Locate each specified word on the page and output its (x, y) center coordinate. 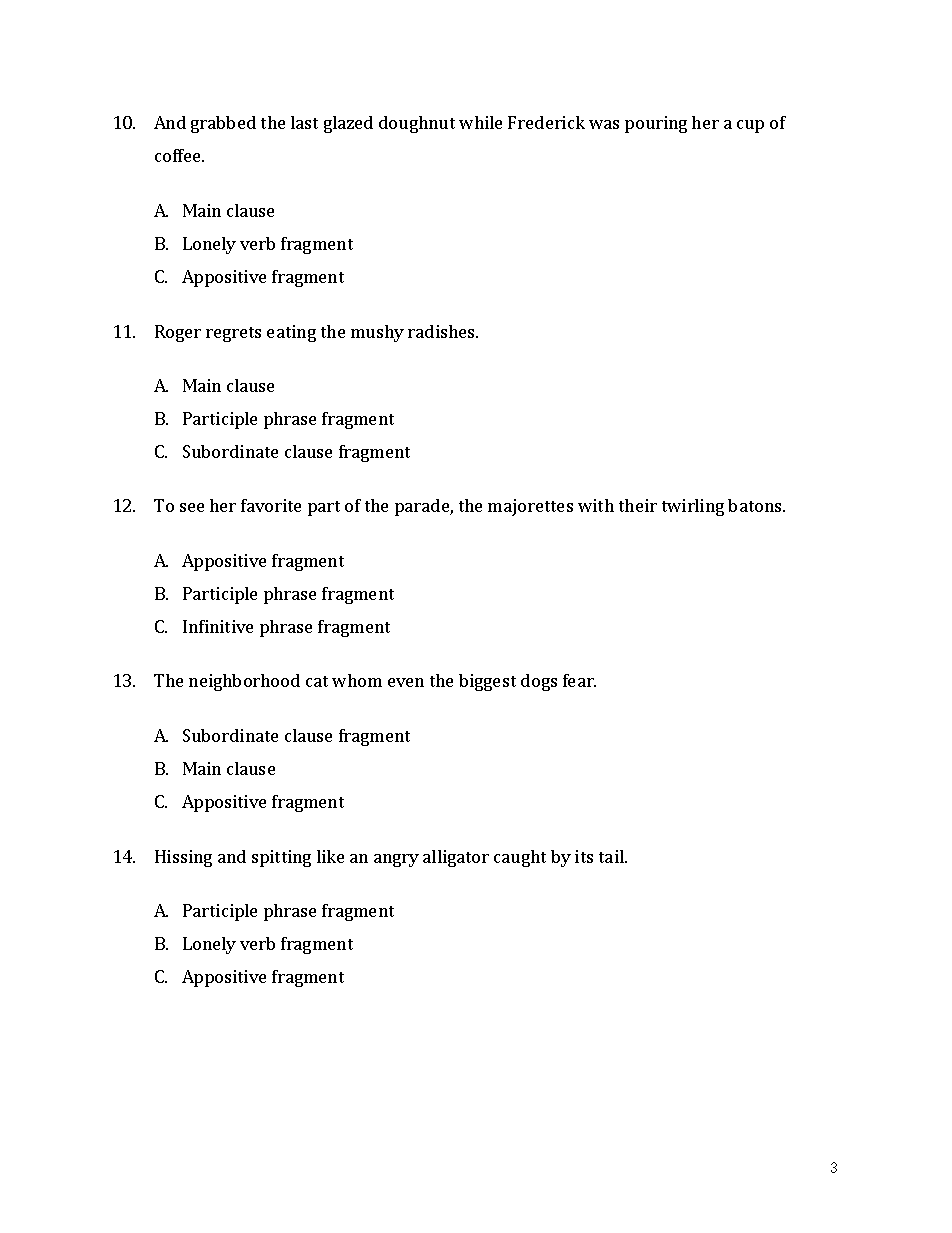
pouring (656, 124)
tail (612, 856)
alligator (456, 858)
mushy (377, 333)
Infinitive (218, 626)
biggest (487, 682)
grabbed (223, 124)
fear (579, 680)
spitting (281, 858)
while (480, 122)
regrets (233, 334)
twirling (693, 507)
